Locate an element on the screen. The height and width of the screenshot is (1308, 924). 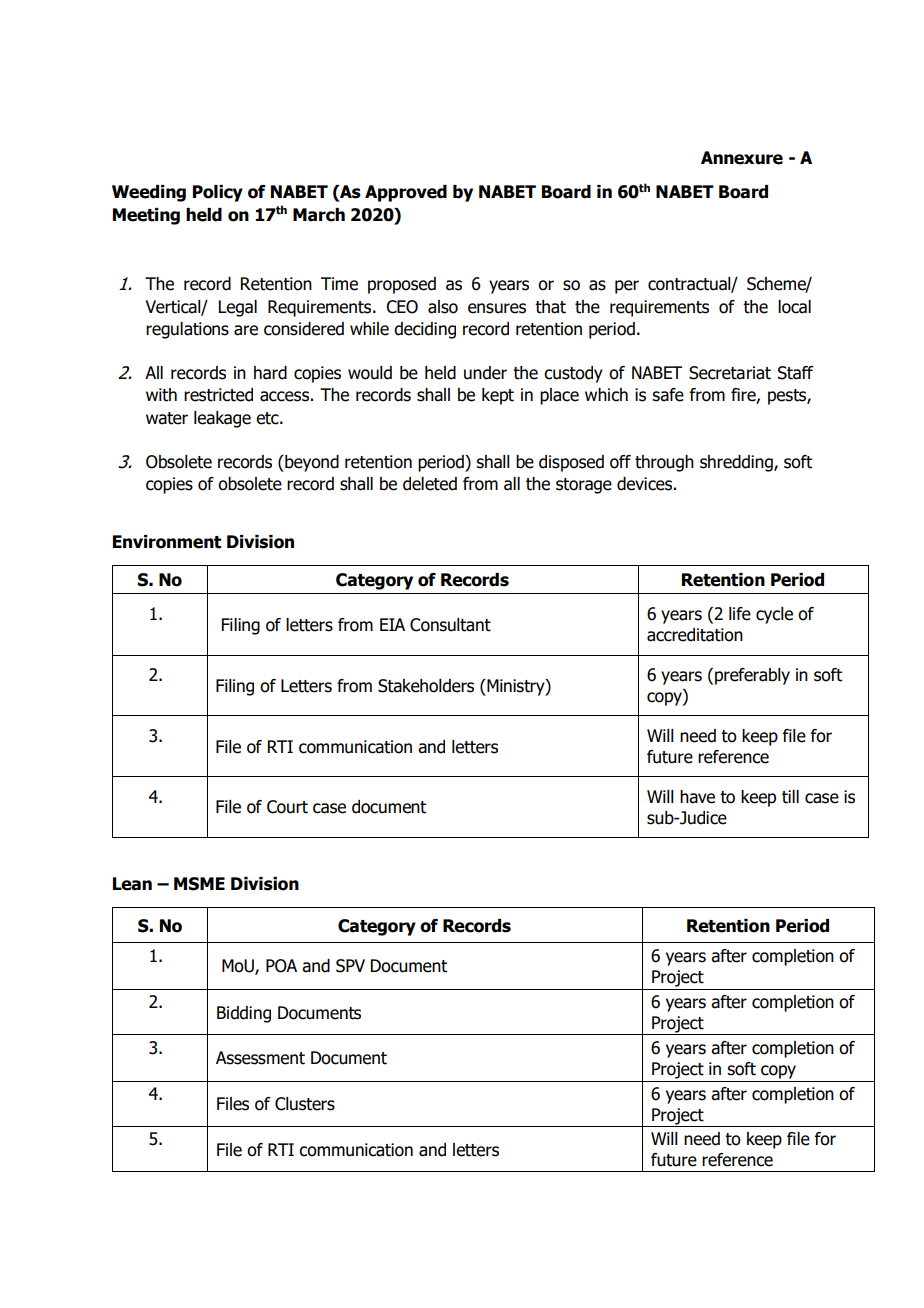
Approved is located at coordinates (406, 193).
